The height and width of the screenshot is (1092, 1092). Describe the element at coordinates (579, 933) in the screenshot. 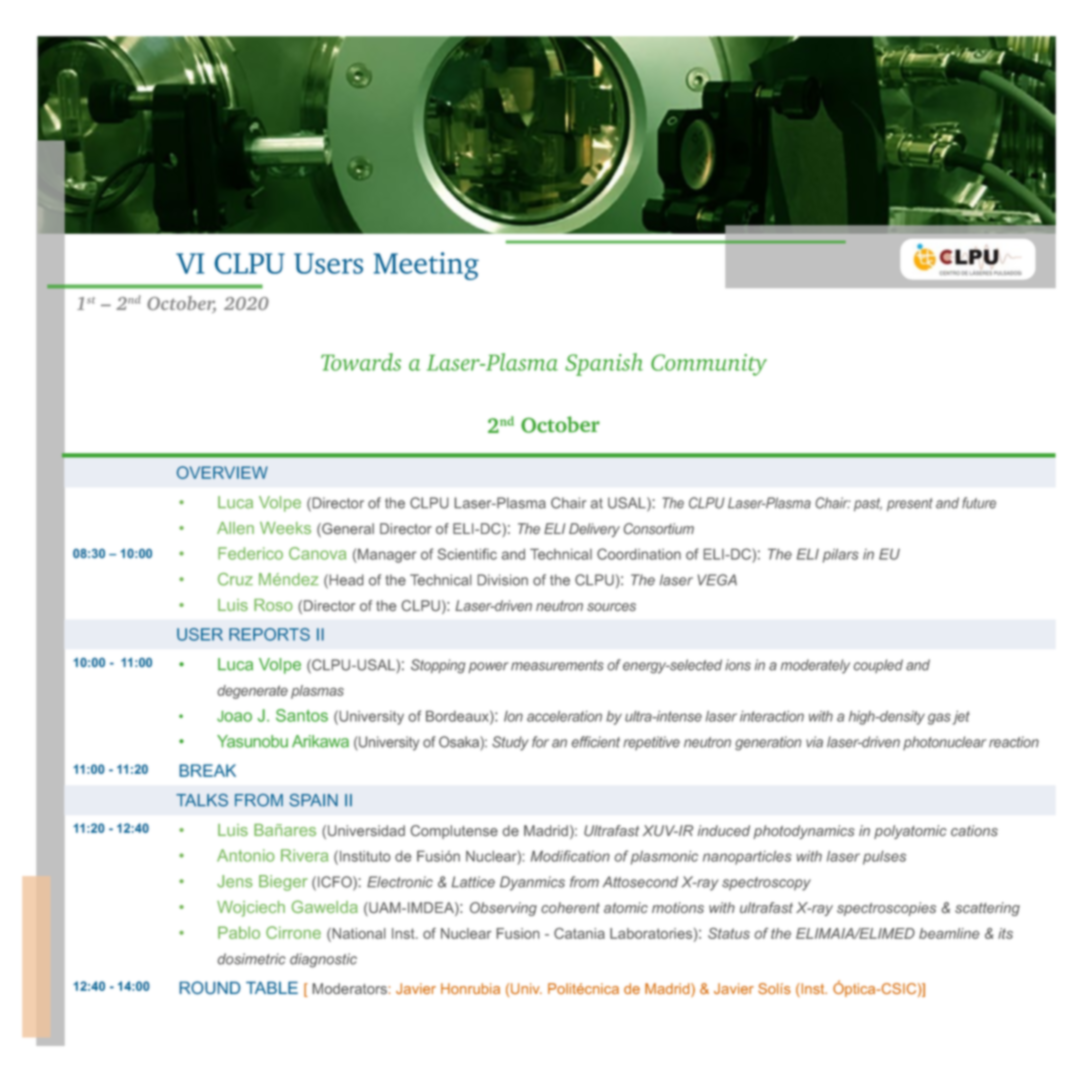

I see `Catania` at that location.
